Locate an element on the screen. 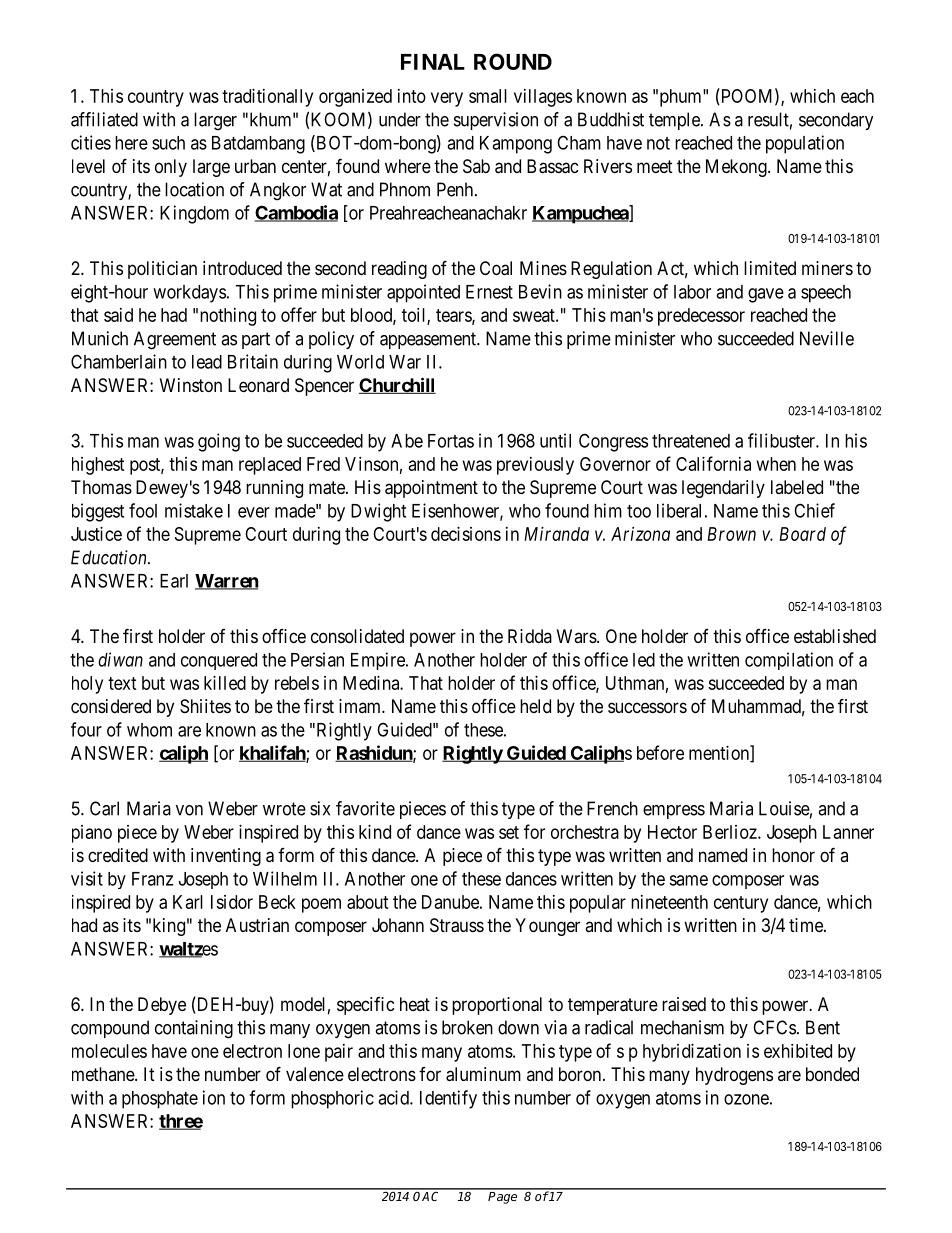  held is located at coordinates (535, 706).
